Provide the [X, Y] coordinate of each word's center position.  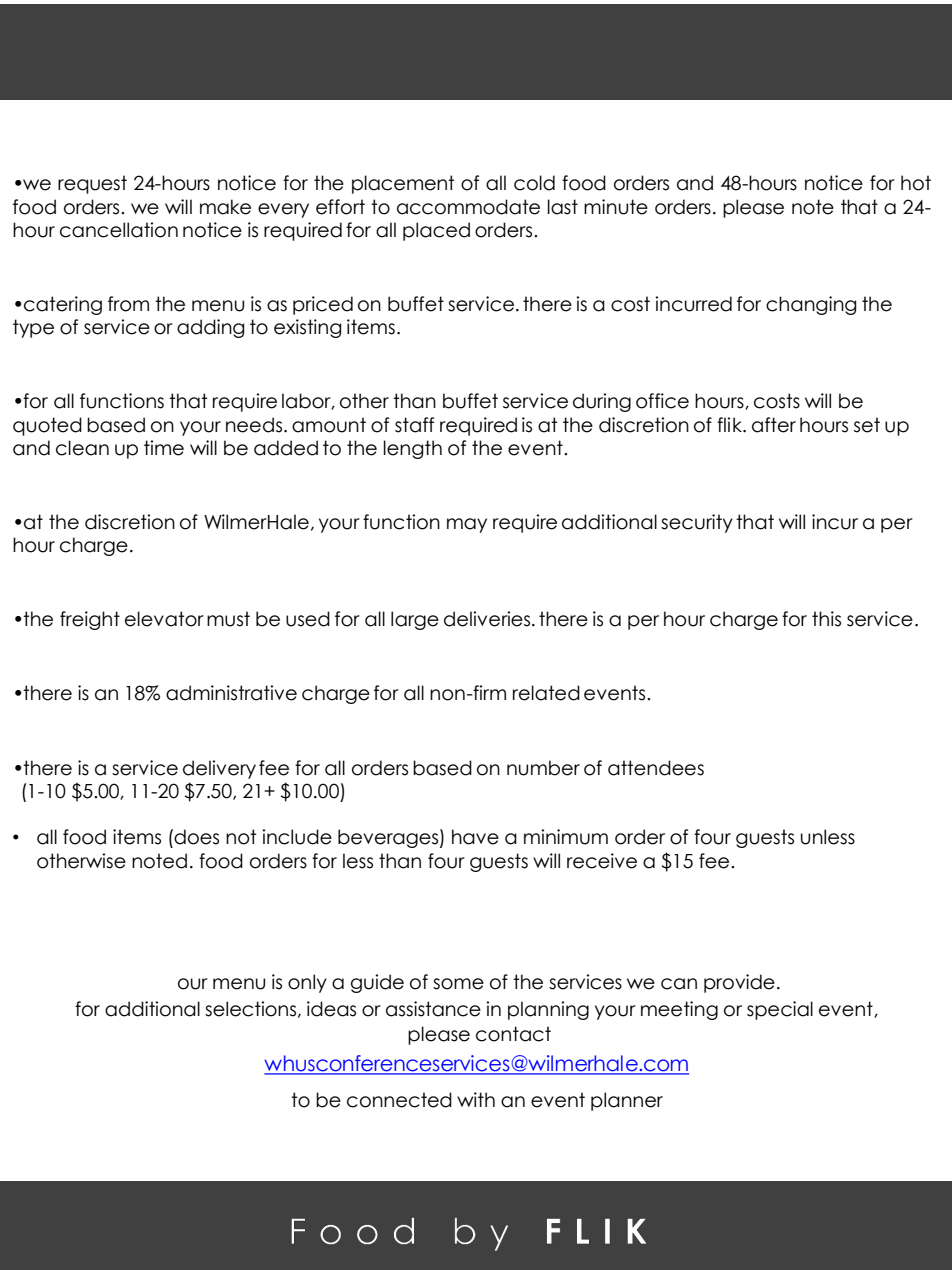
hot [916, 183]
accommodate [468, 207]
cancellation [119, 230]
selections [252, 1009]
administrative [231, 693]
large [415, 620]
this [826, 619]
